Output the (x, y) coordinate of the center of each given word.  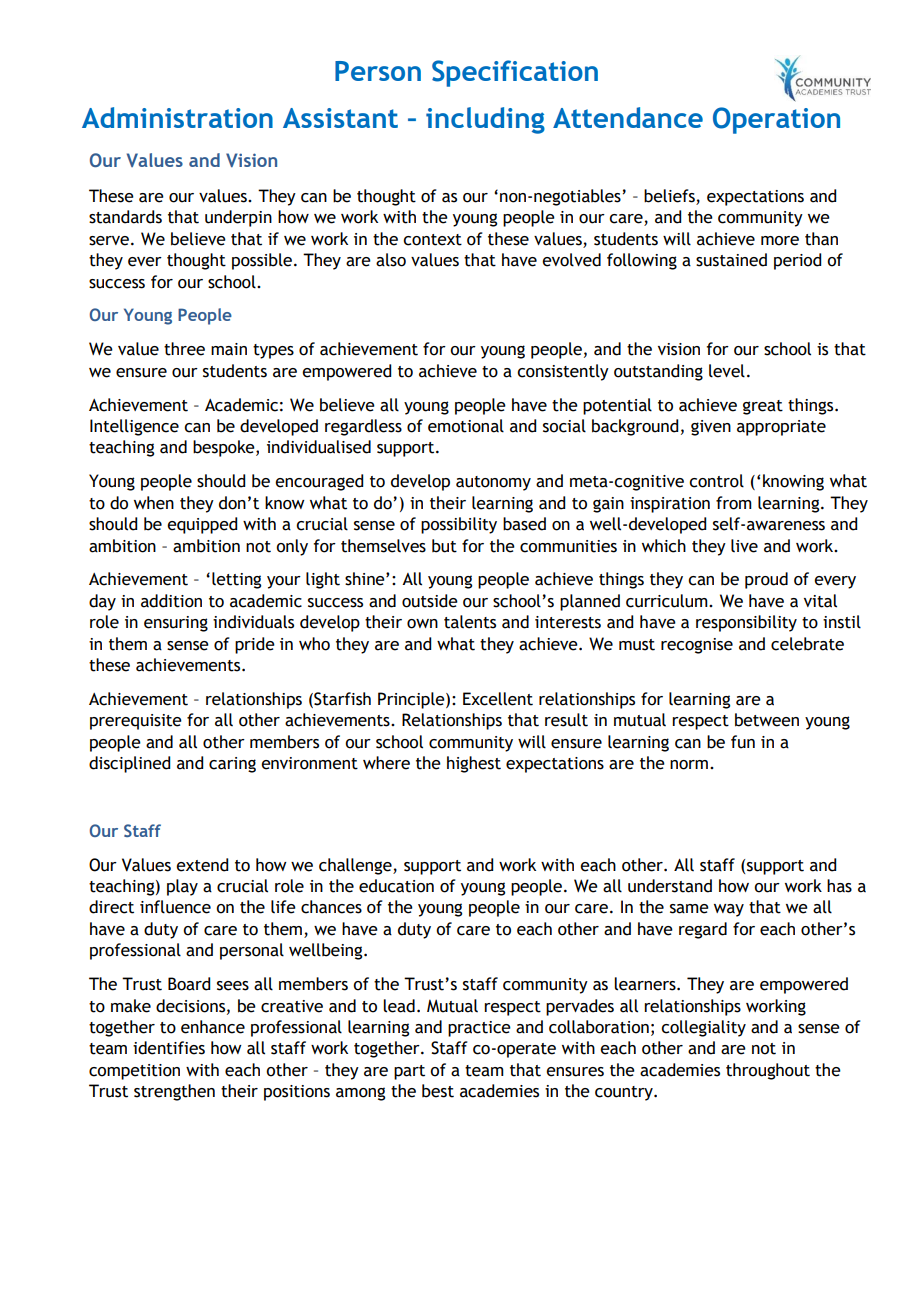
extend (202, 865)
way (729, 910)
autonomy (493, 483)
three (184, 349)
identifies (169, 1048)
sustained (731, 260)
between (767, 720)
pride (255, 645)
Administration (177, 117)
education (396, 886)
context (432, 240)
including (485, 120)
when (154, 503)
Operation (776, 120)
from (734, 503)
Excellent (498, 699)
